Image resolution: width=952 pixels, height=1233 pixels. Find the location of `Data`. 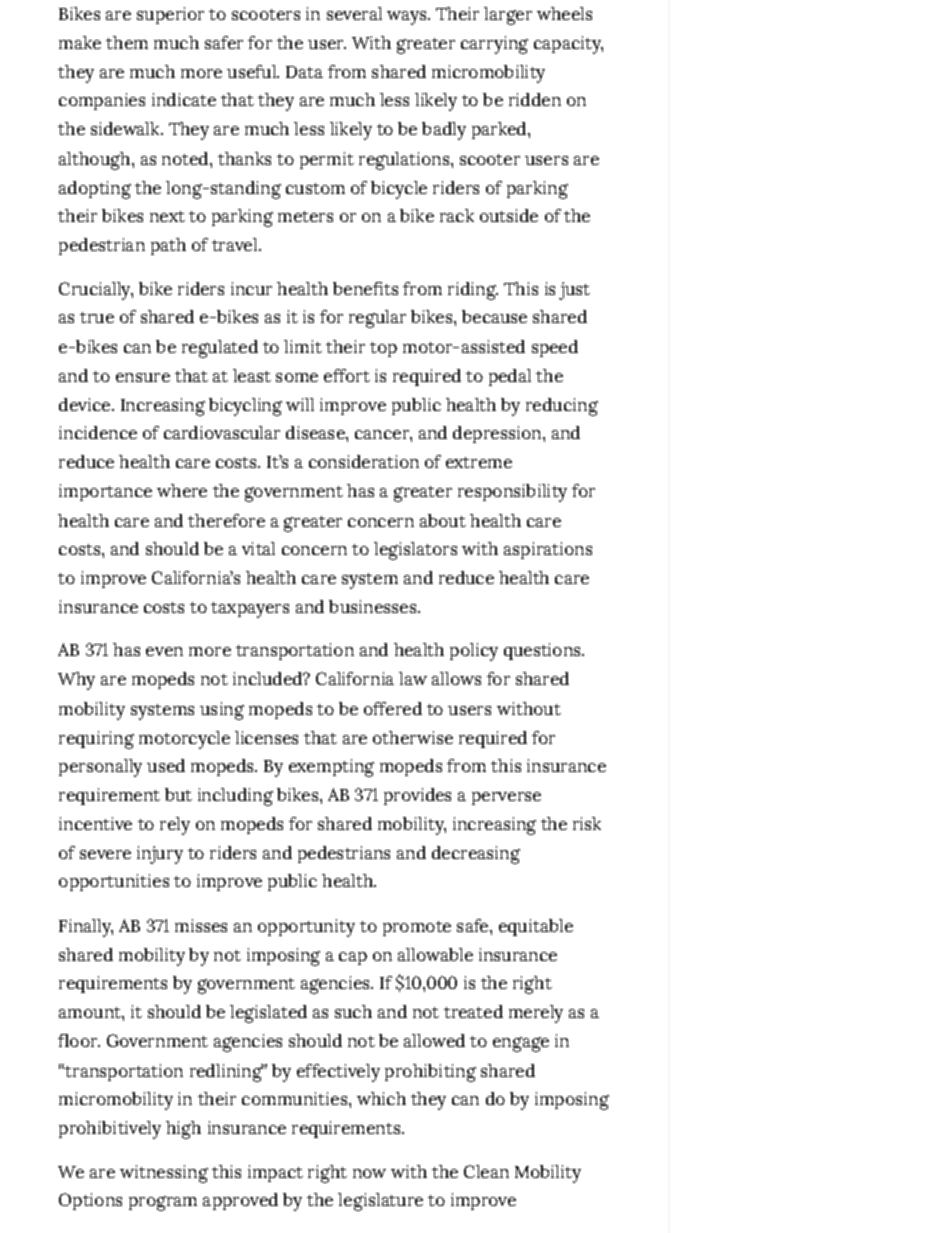

Data is located at coordinates (304, 72).
